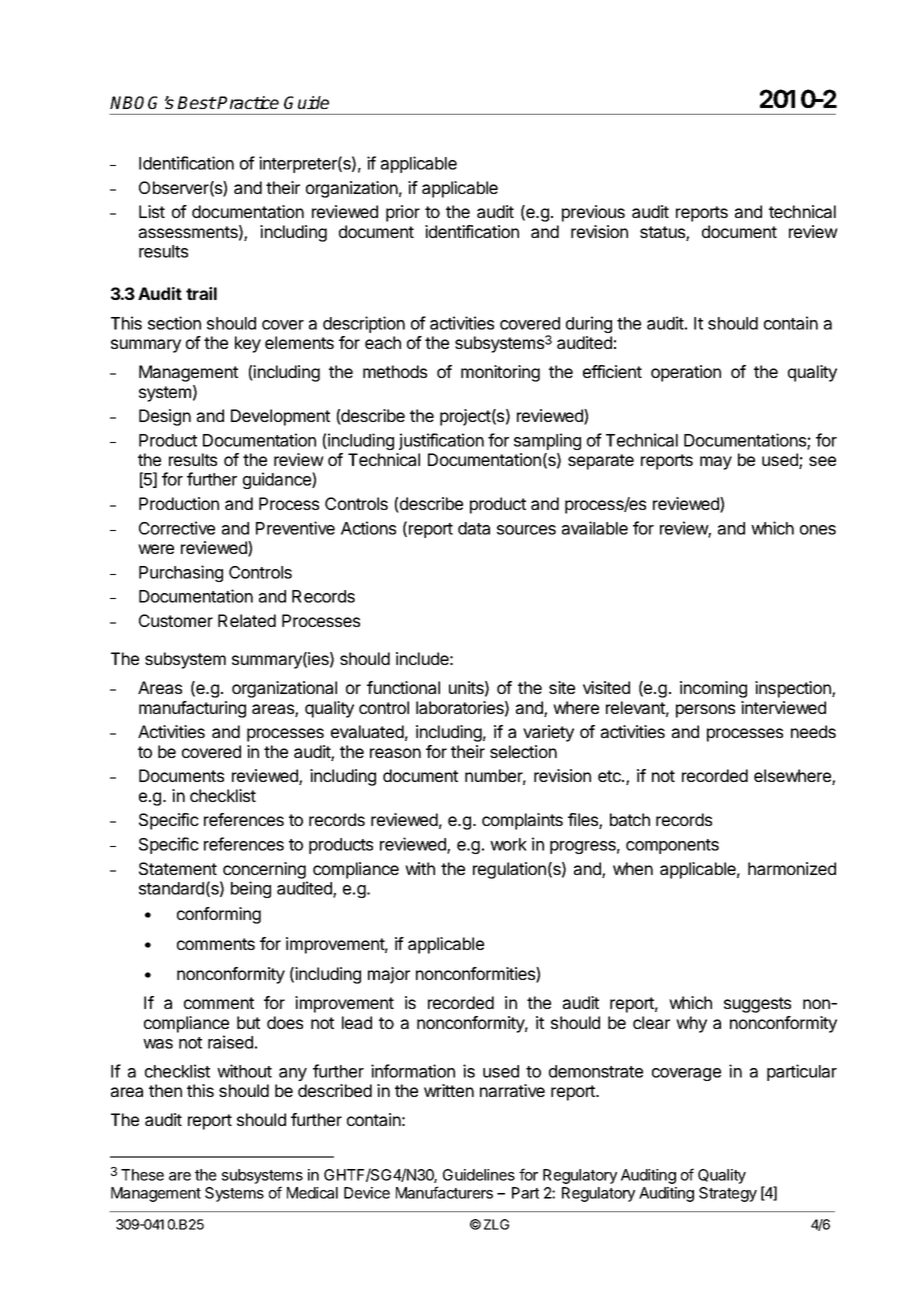  I want to click on guidance, so click(278, 480).
